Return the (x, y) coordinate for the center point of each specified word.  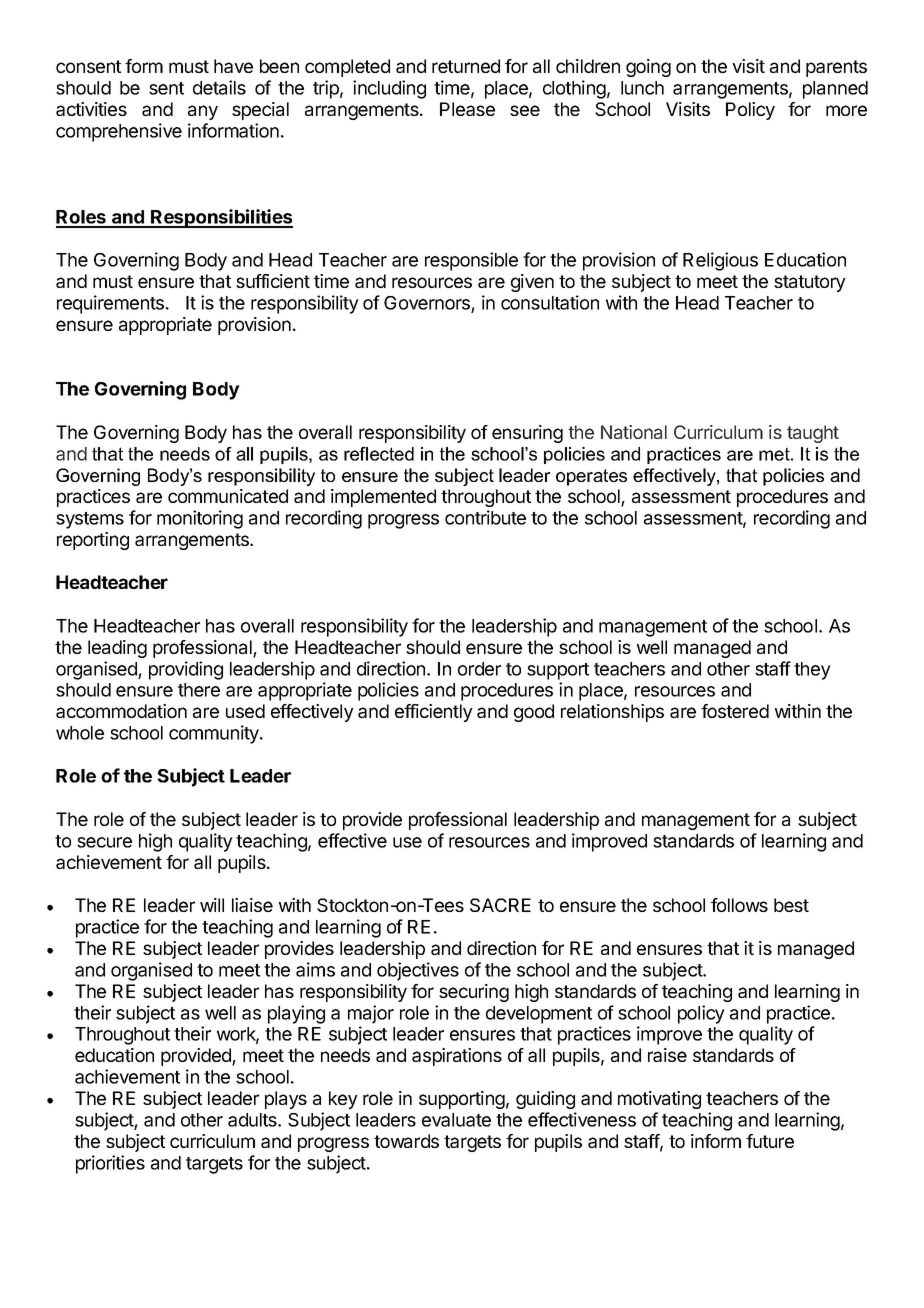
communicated (228, 496)
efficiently (434, 713)
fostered (735, 711)
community (215, 734)
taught (813, 434)
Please (467, 109)
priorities (110, 1164)
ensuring (527, 434)
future (770, 1141)
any (203, 112)
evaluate (456, 1120)
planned (835, 90)
